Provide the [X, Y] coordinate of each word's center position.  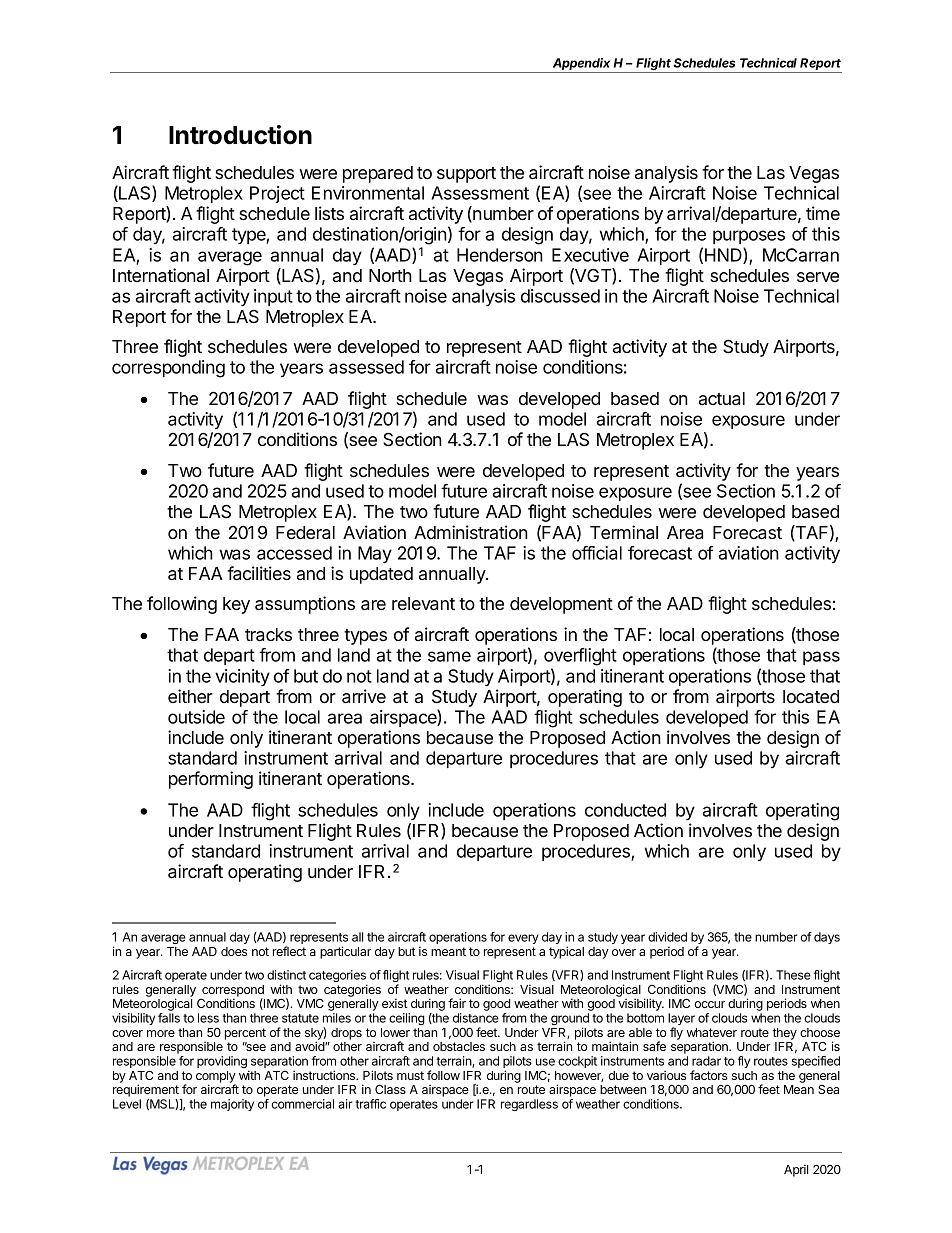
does [234, 951]
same [449, 656]
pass [821, 658]
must [410, 1075]
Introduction [240, 135]
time [823, 213]
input [273, 297]
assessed [366, 367]
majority [232, 1105]
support [466, 175]
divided [667, 937]
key [236, 605]
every [523, 939]
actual [722, 398]
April [796, 1170]
